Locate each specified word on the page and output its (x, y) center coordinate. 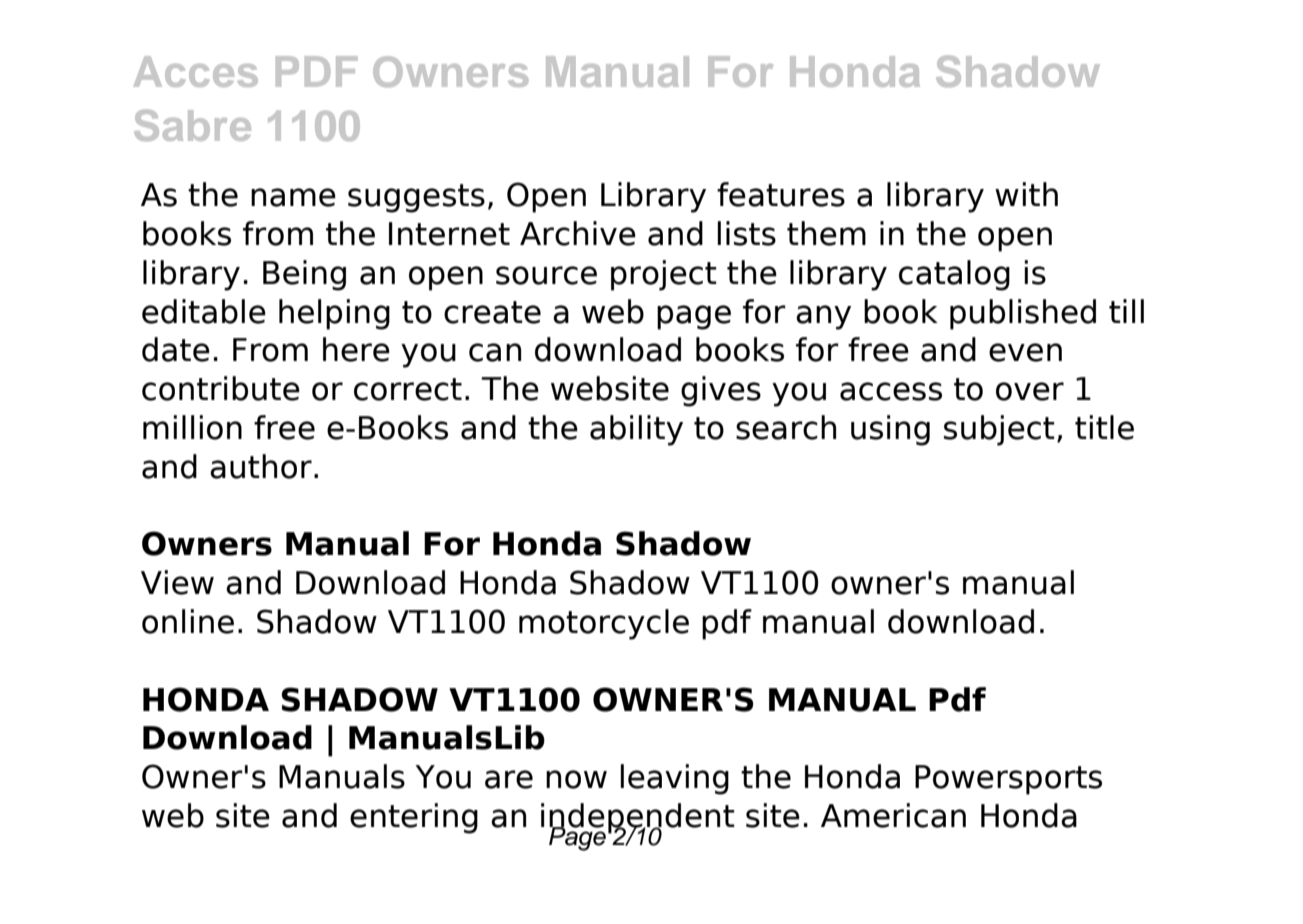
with (1026, 194)
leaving (674, 779)
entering (414, 818)
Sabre (192, 125)
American (893, 815)
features (781, 194)
